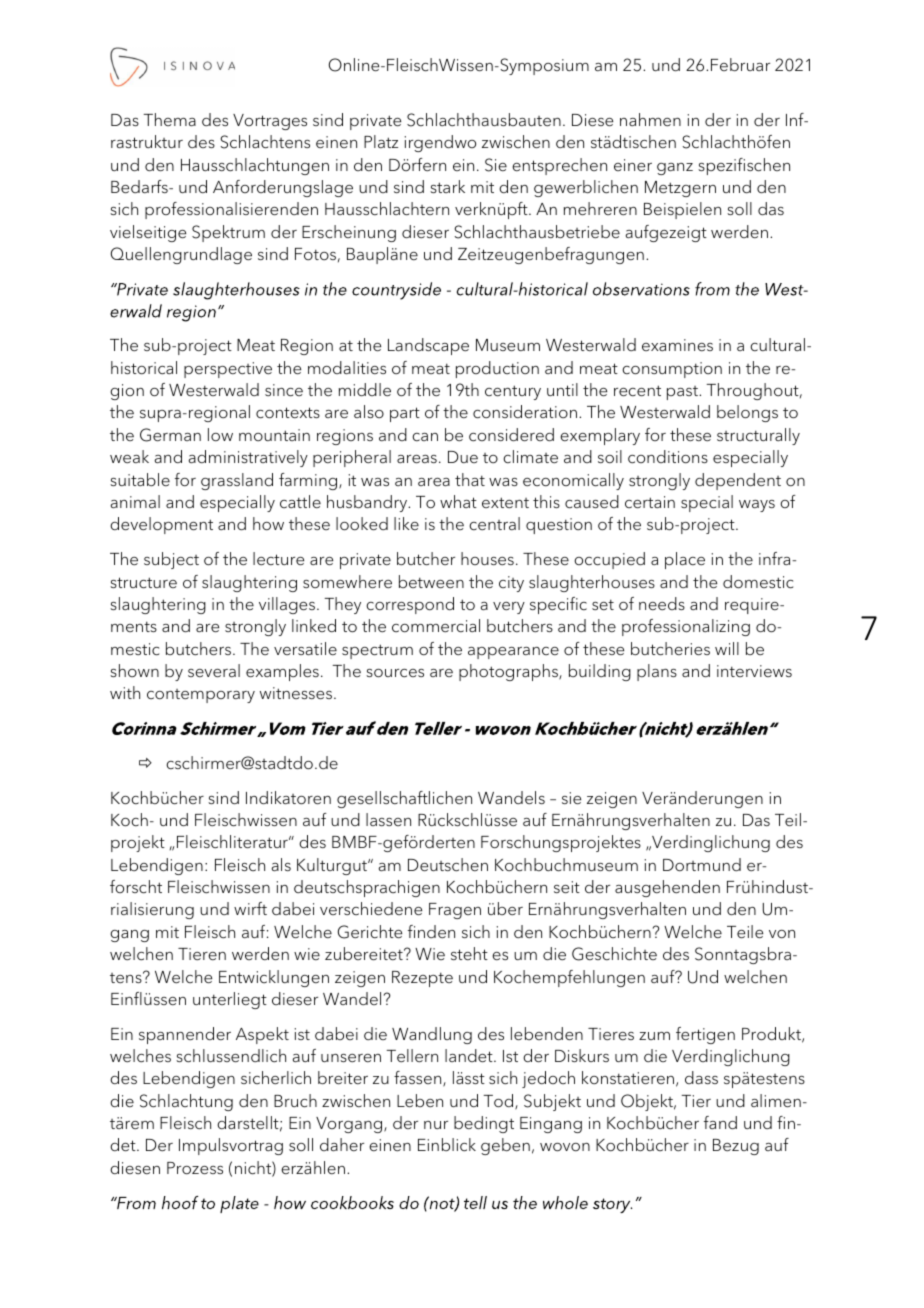 The image size is (924, 1308). Describe the element at coordinates (499, 1102) in the screenshot. I see `Tod` at that location.
